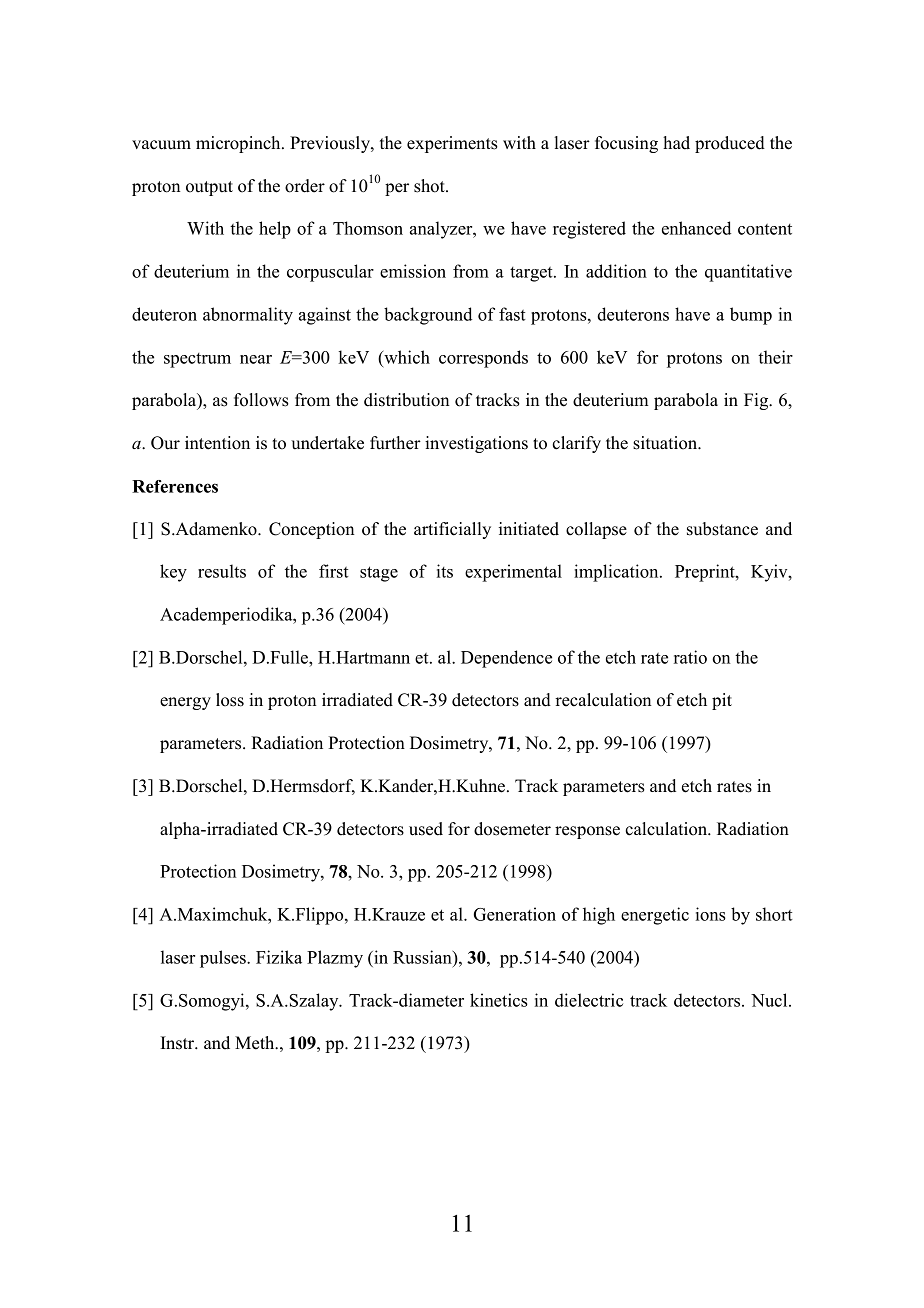  What do you see at coordinates (722, 701) in the screenshot?
I see `pit` at bounding box center [722, 701].
